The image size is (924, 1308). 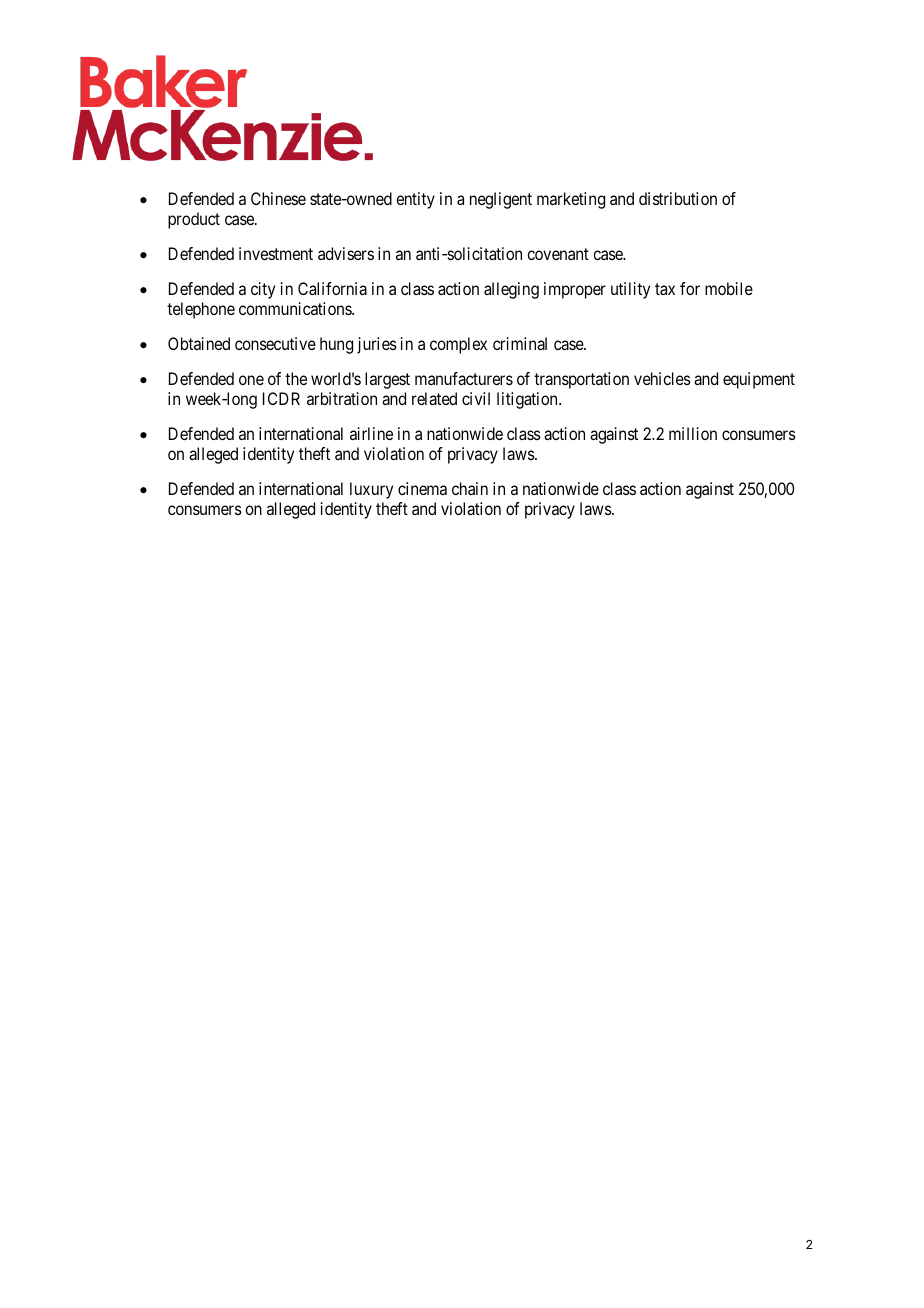 I want to click on Chinese, so click(x=278, y=198).
